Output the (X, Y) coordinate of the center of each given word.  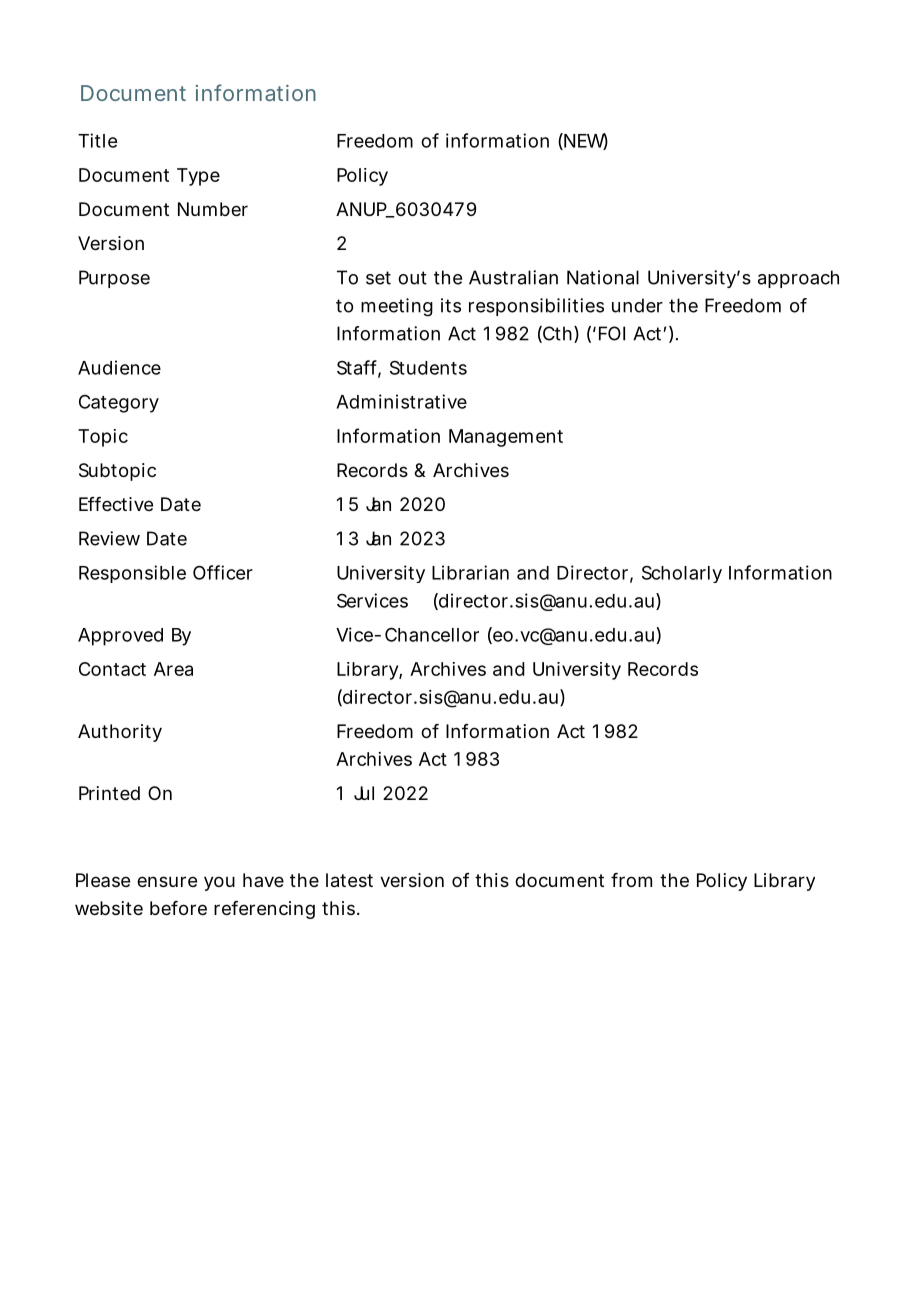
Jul (364, 793)
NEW (585, 141)
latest (349, 880)
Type (198, 177)
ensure (167, 881)
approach (798, 279)
